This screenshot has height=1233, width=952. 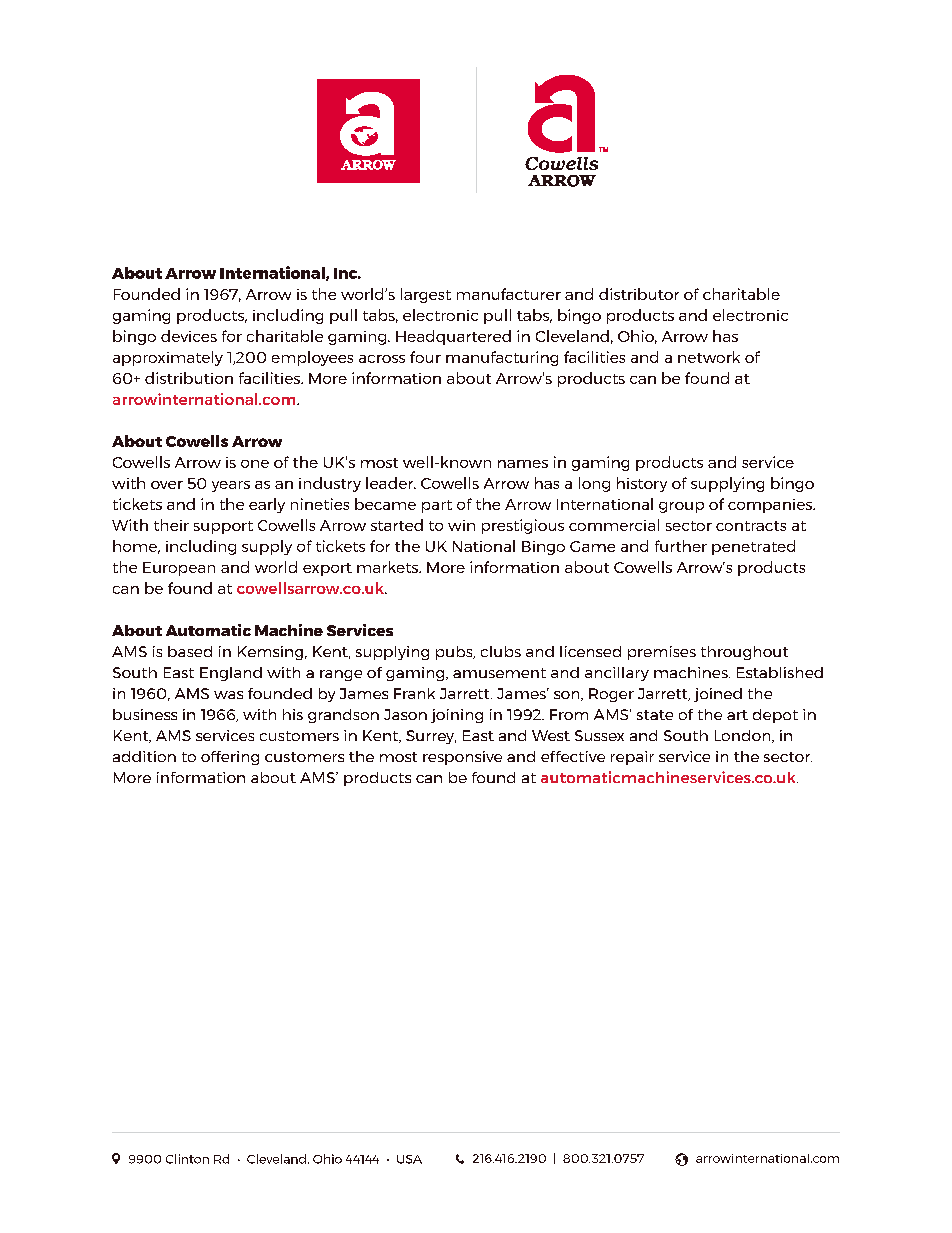 What do you see at coordinates (632, 758) in the screenshot?
I see `repair` at bounding box center [632, 758].
